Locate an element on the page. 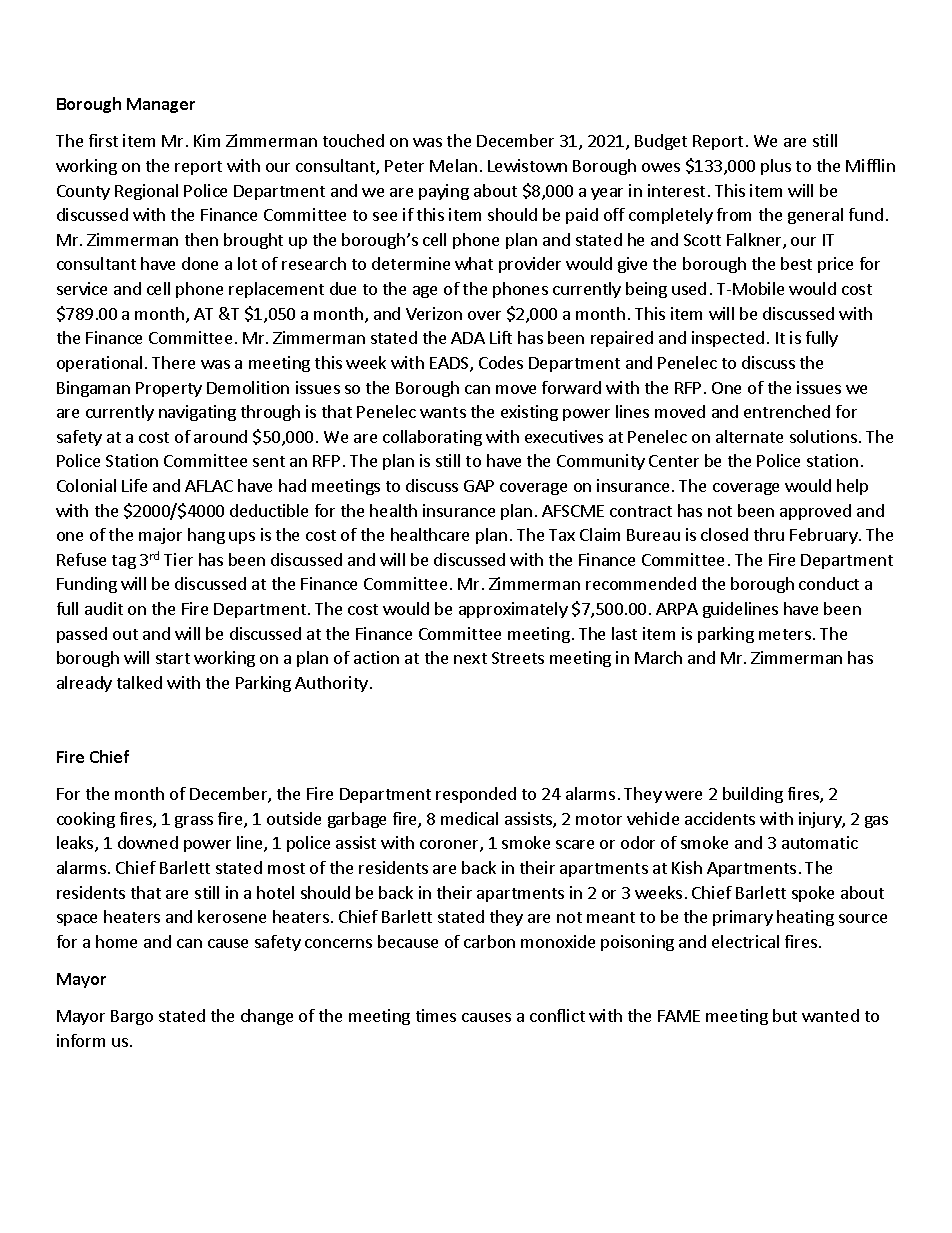  Melan is located at coordinates (453, 165).
